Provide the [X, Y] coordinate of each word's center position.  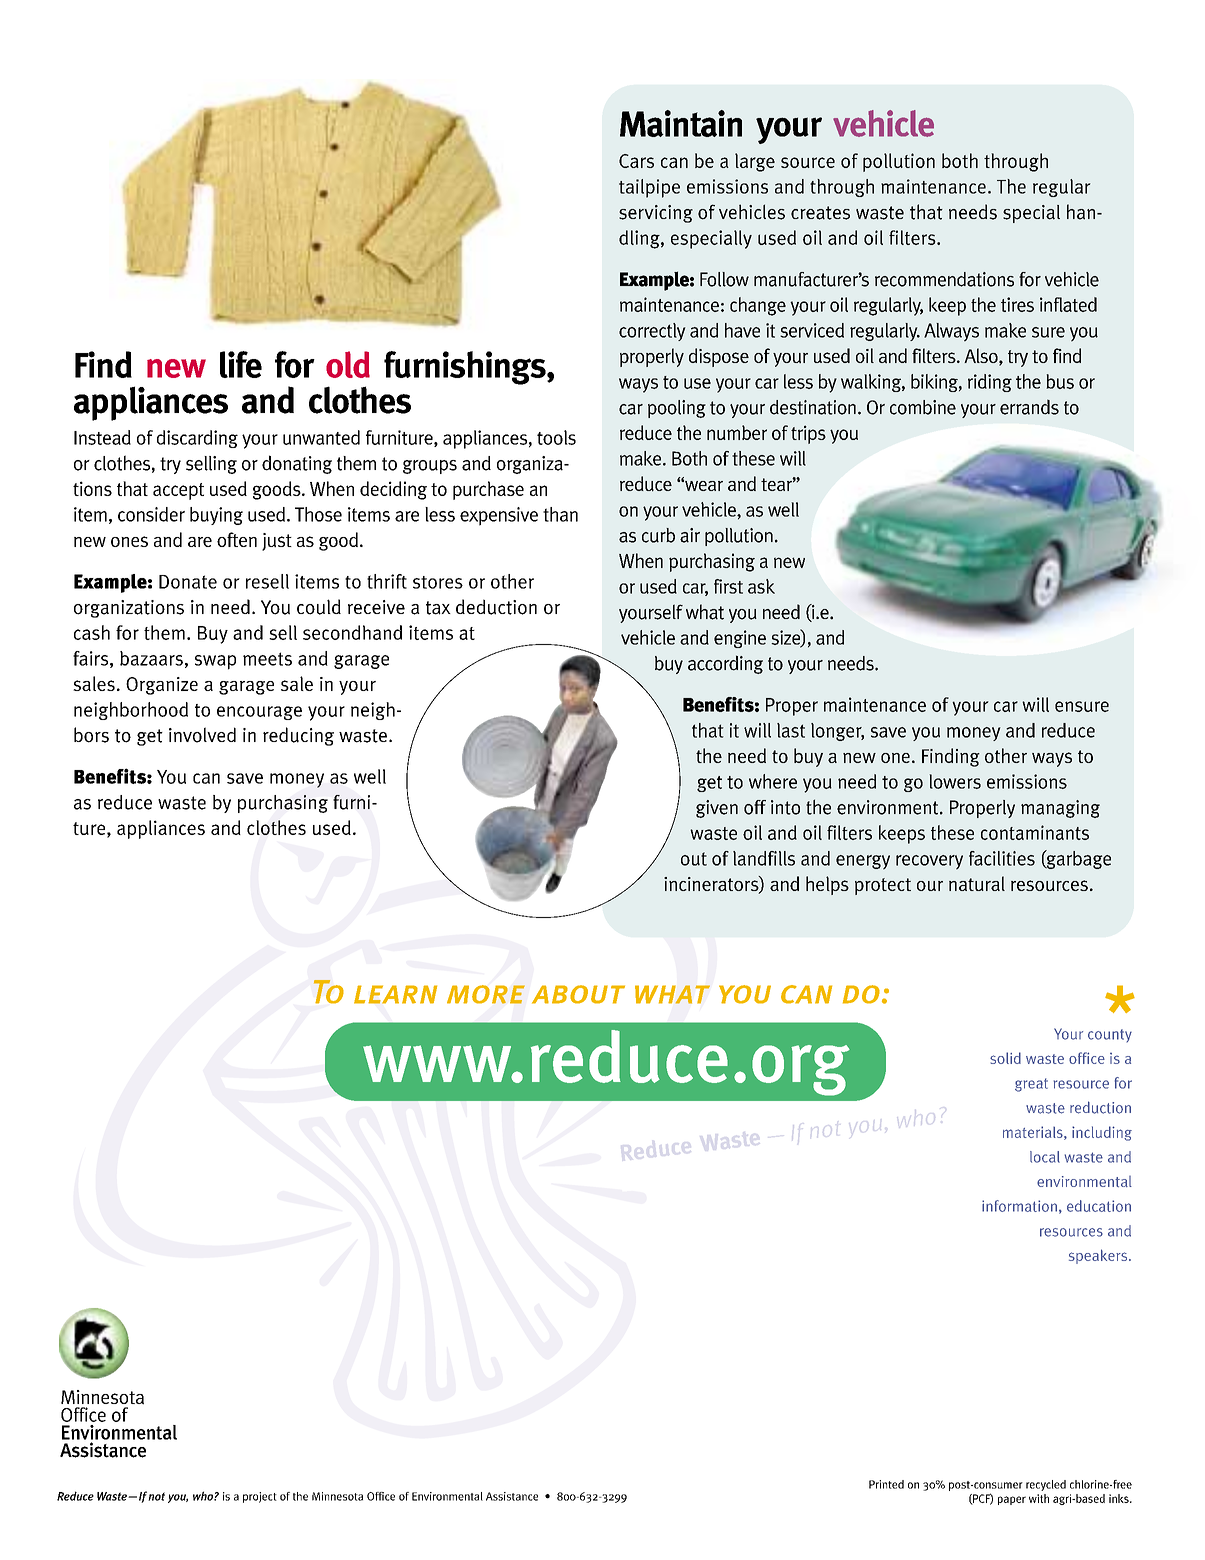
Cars [636, 161]
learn [395, 994]
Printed [886, 1484]
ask [761, 586]
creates [820, 213]
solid [1005, 1058]
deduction [496, 607]
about [578, 994]
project [260, 1497]
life [241, 364]
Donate [188, 582]
